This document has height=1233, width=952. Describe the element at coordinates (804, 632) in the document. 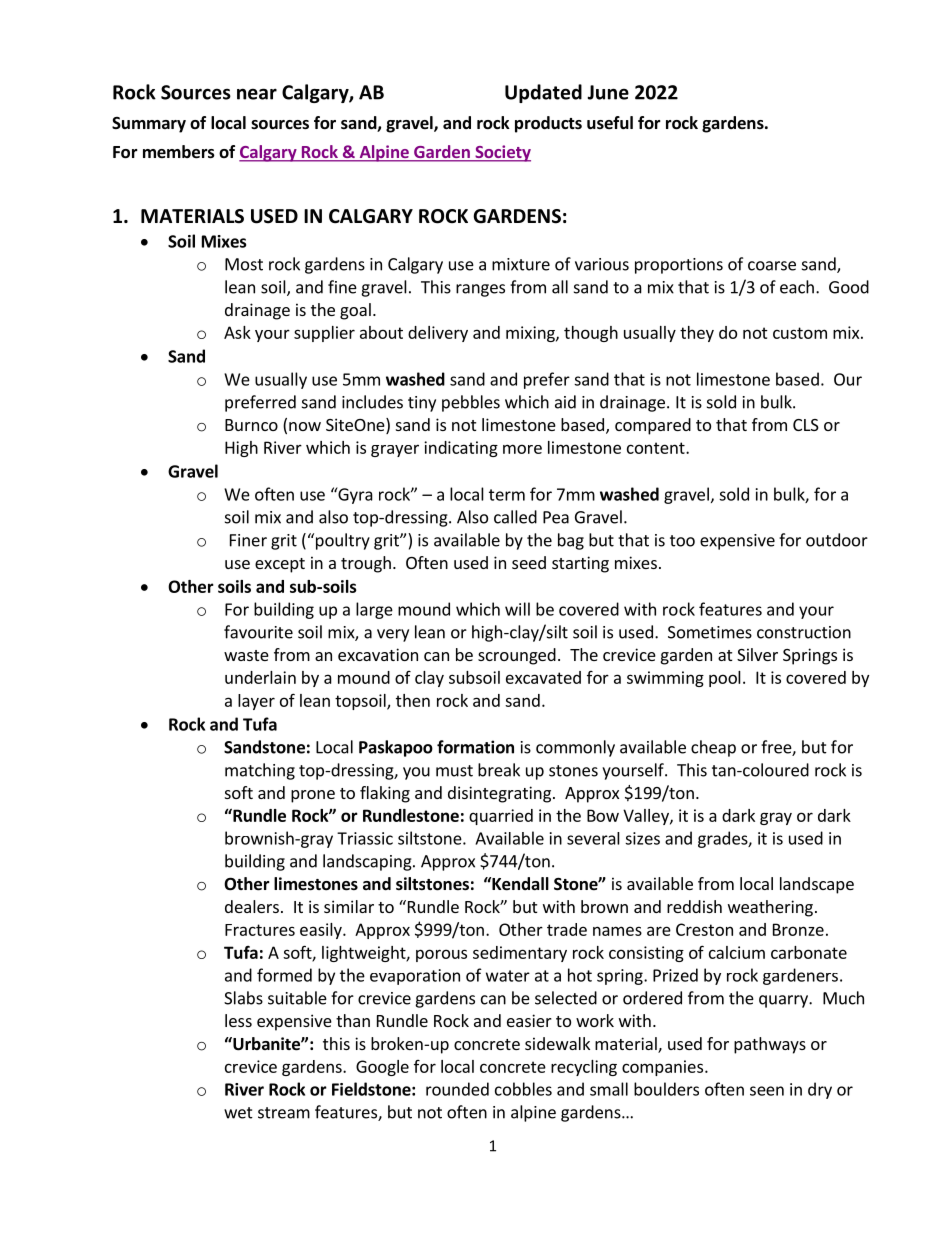

I see `construction` at that location.
